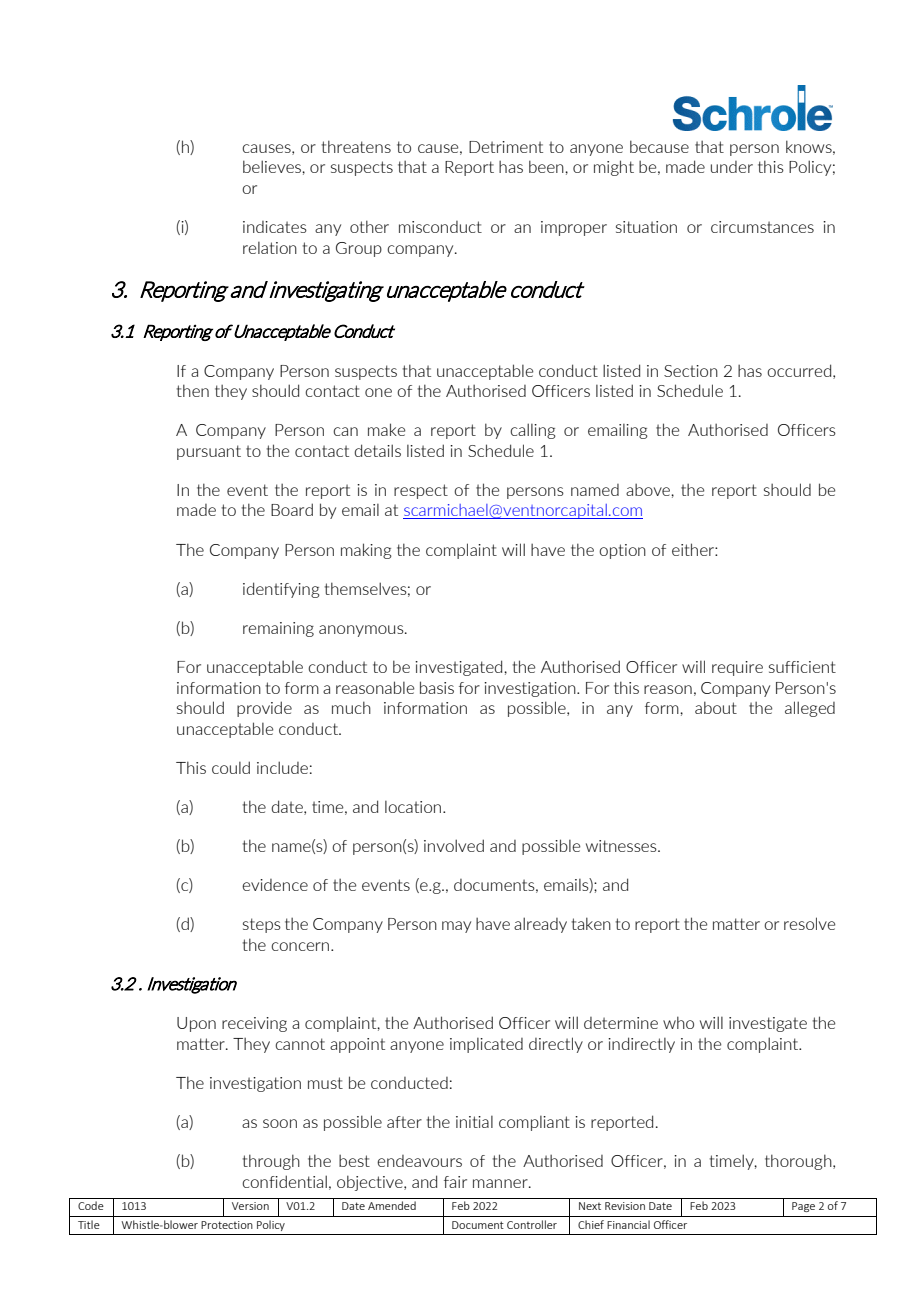 The width and height of the screenshot is (924, 1308). I want to click on who, so click(678, 1022).
